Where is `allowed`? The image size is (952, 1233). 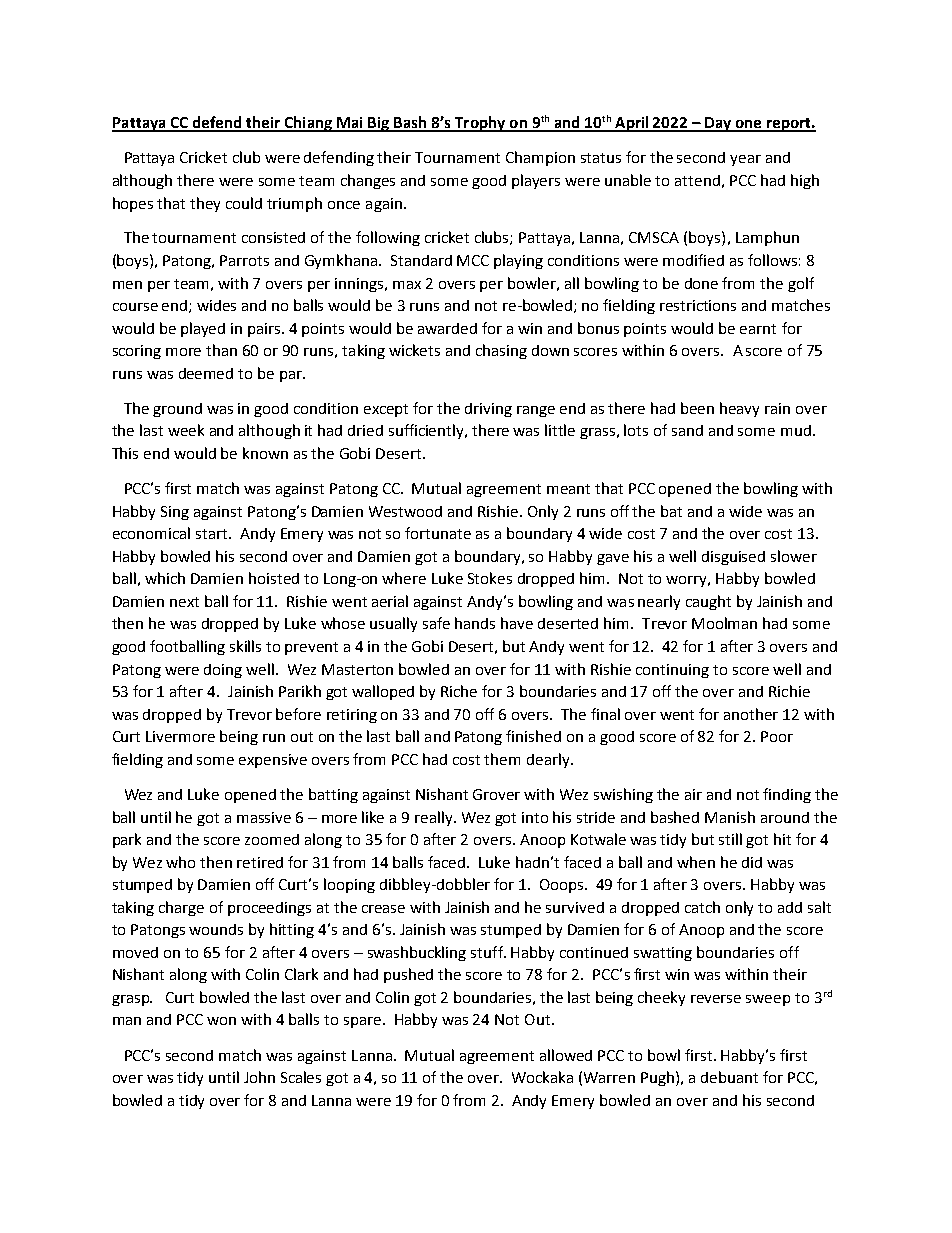 allowed is located at coordinates (566, 1055).
